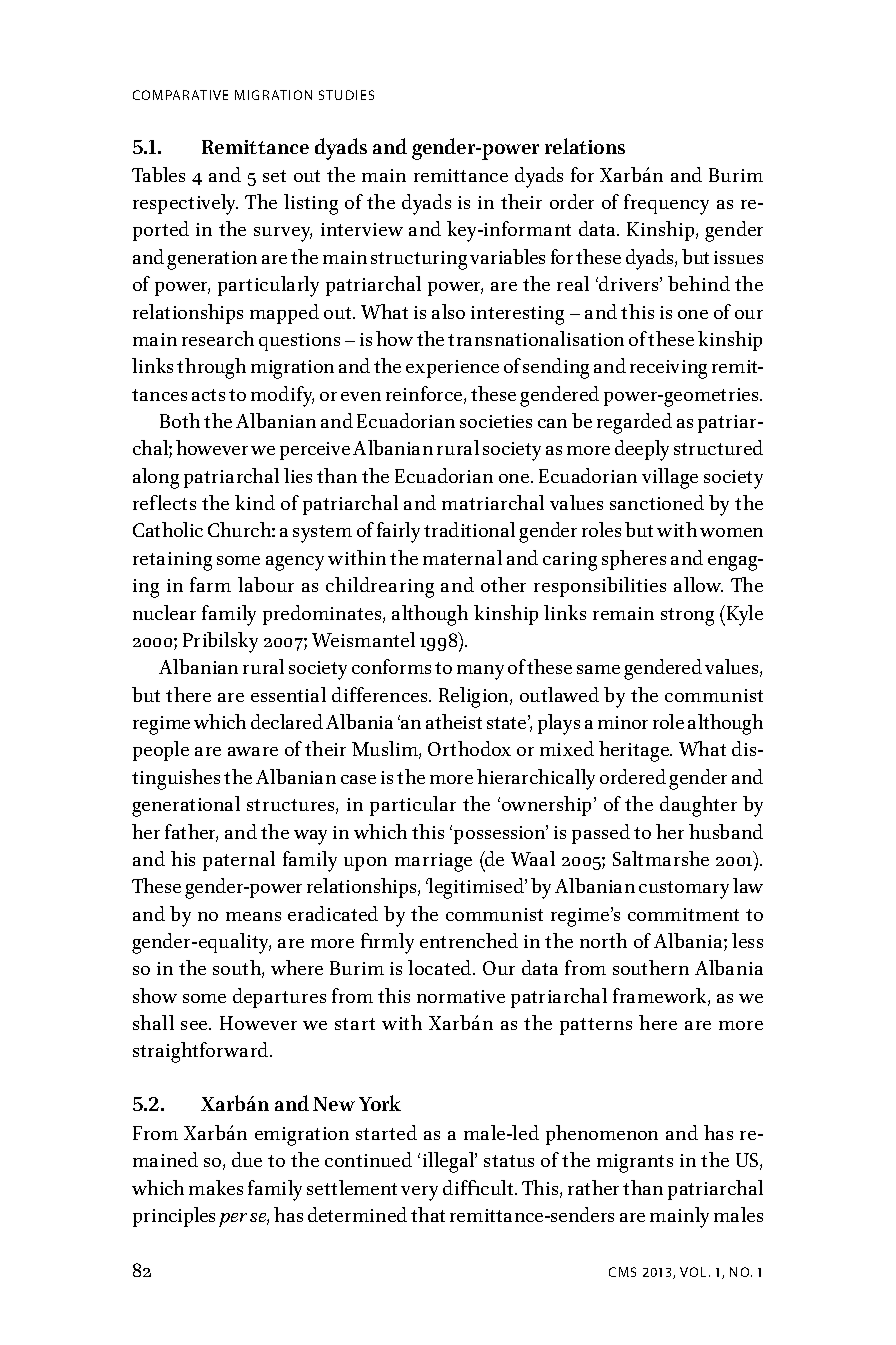 The height and width of the document is (1345, 896). Describe the element at coordinates (216, 1187) in the document. I see `makes` at that location.
